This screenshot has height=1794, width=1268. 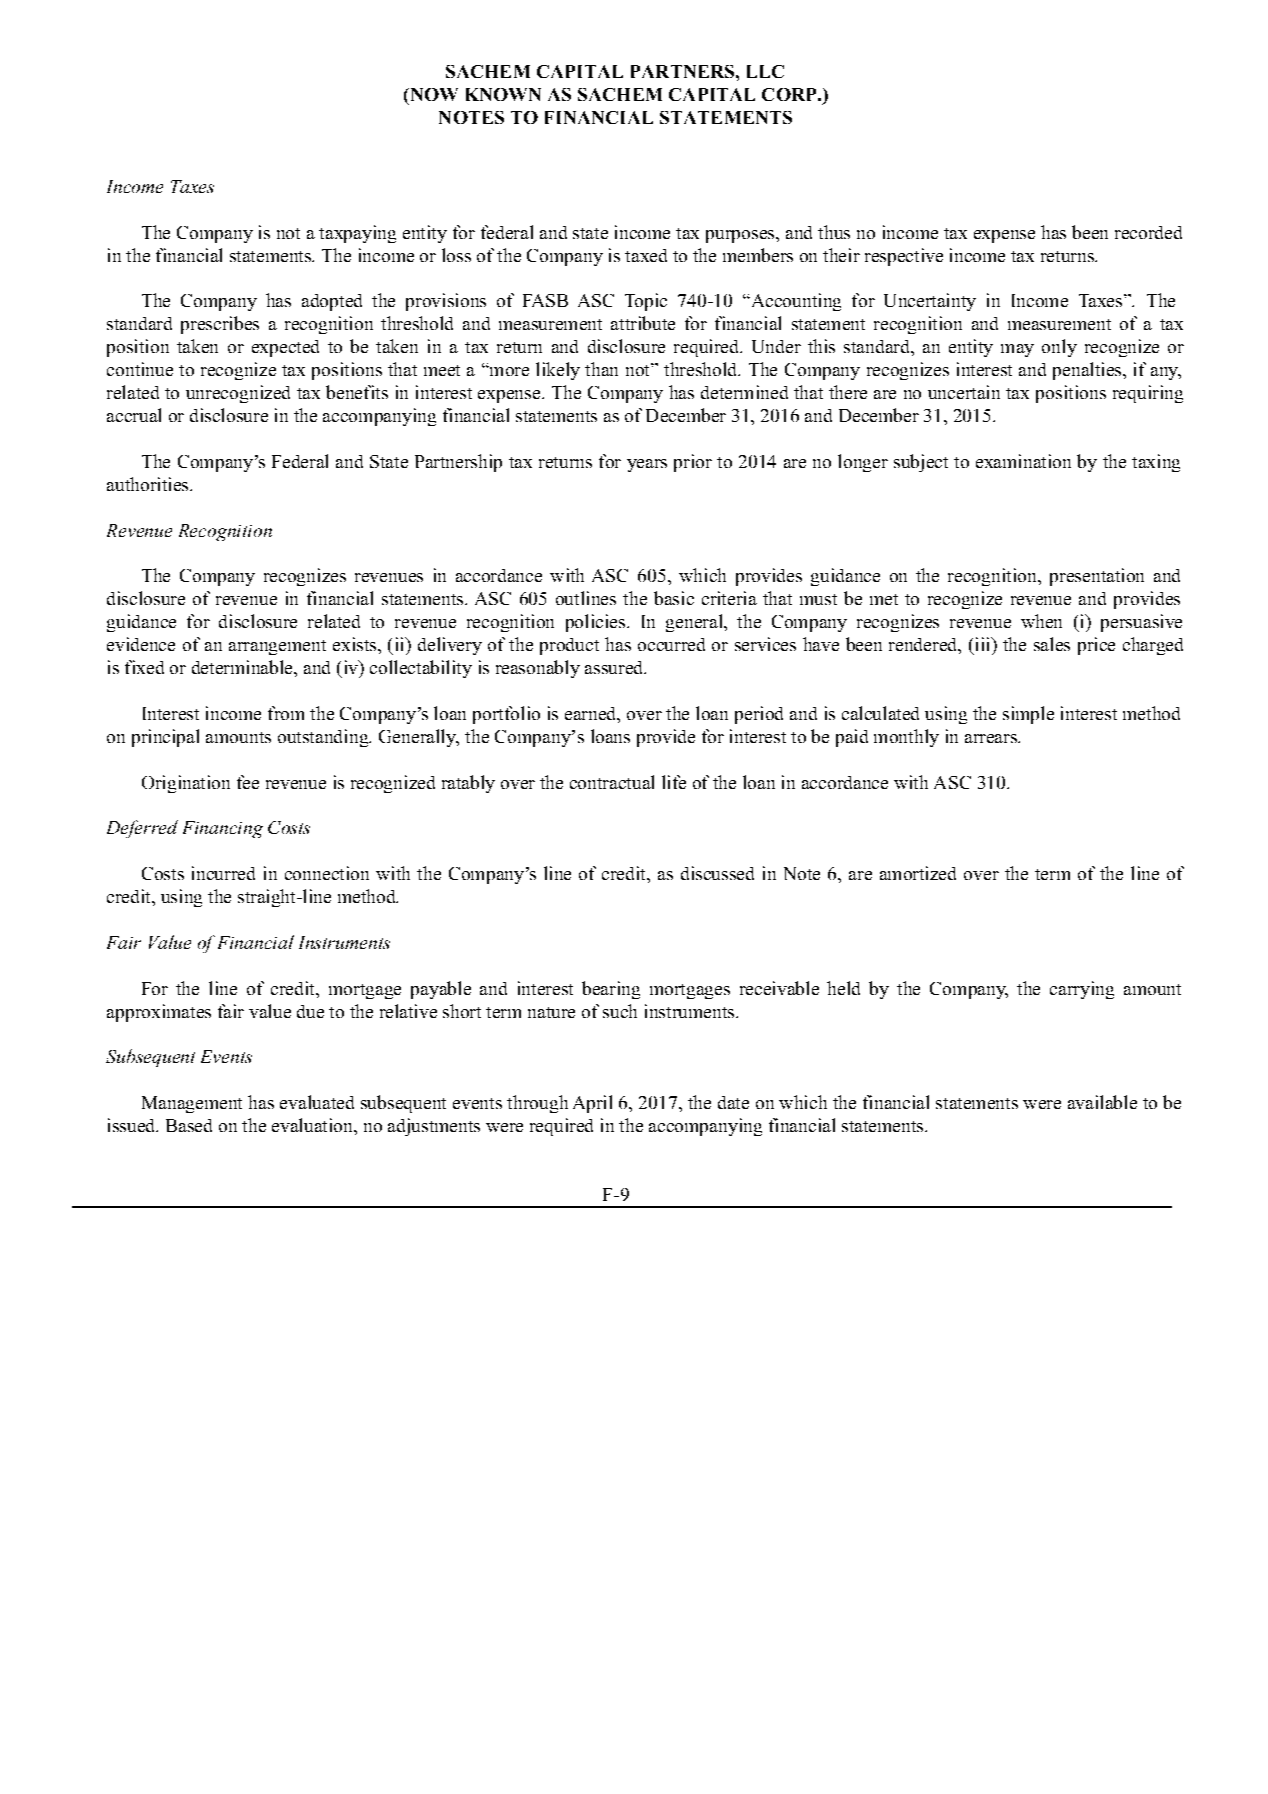 I want to click on LLC, so click(x=765, y=71).
